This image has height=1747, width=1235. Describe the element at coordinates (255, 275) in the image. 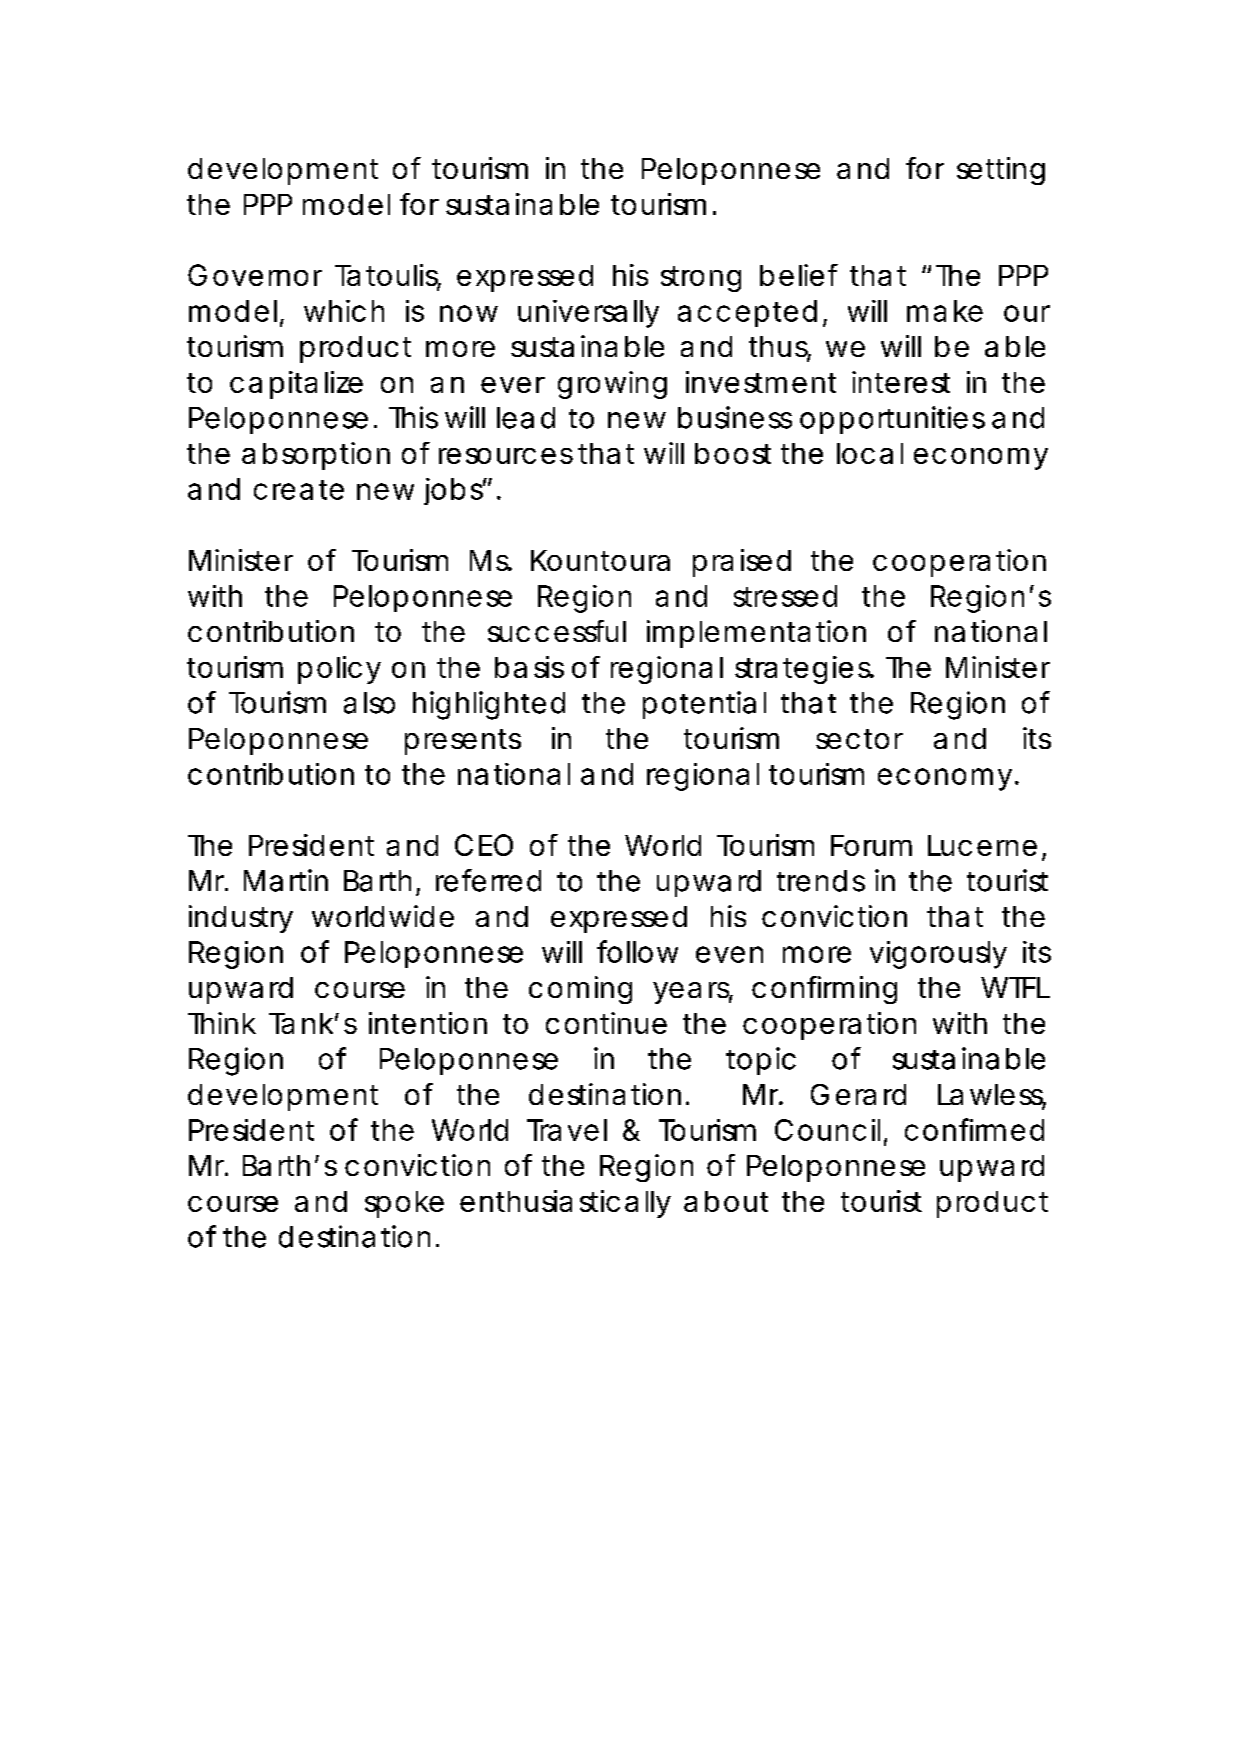

I see `Governor` at that location.
